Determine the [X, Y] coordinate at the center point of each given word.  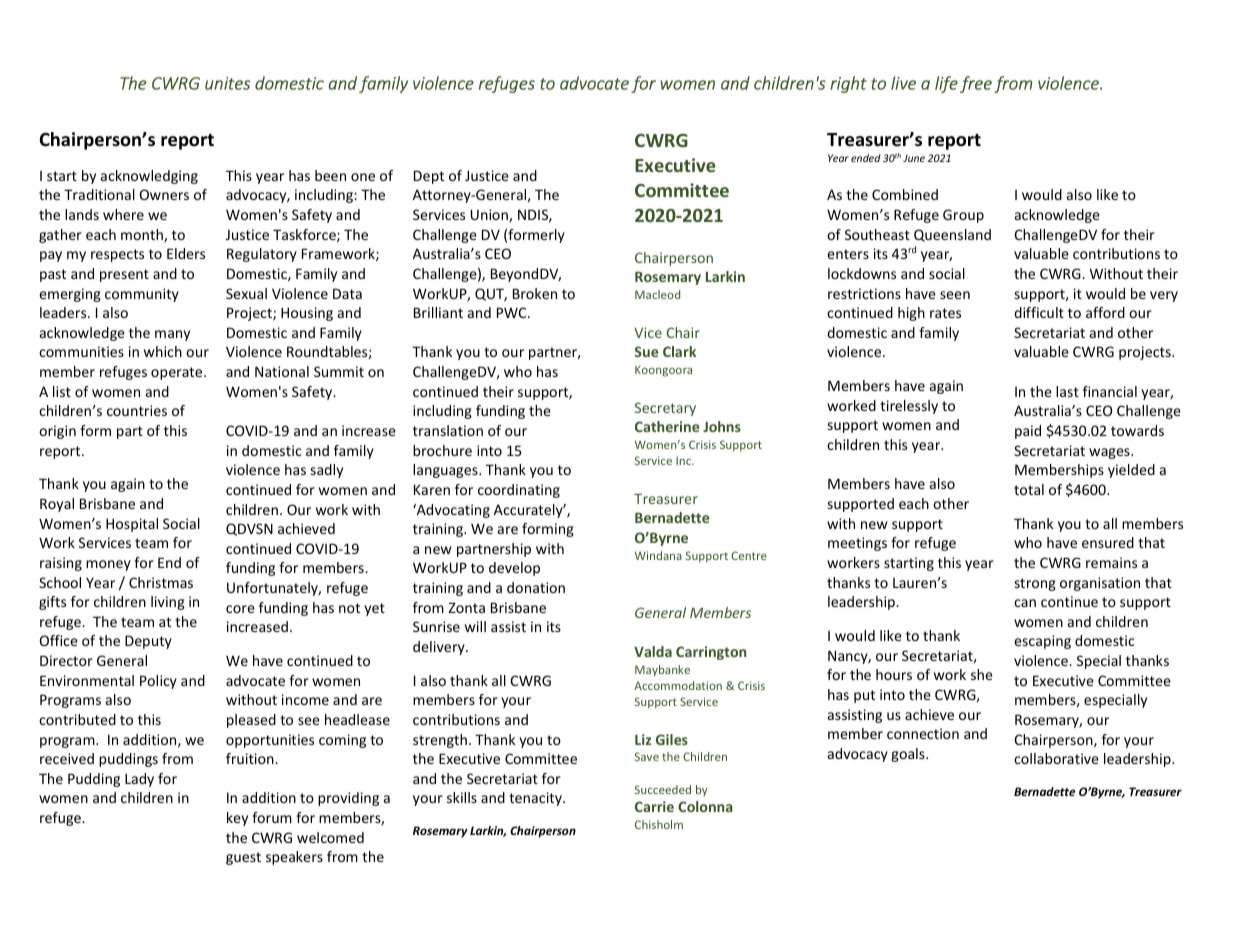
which [163, 351]
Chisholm [659, 824]
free [976, 84]
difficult [1039, 312]
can [1025, 603]
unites [227, 83]
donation [536, 587]
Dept [429, 177]
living [168, 603]
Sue [646, 351]
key [237, 819]
